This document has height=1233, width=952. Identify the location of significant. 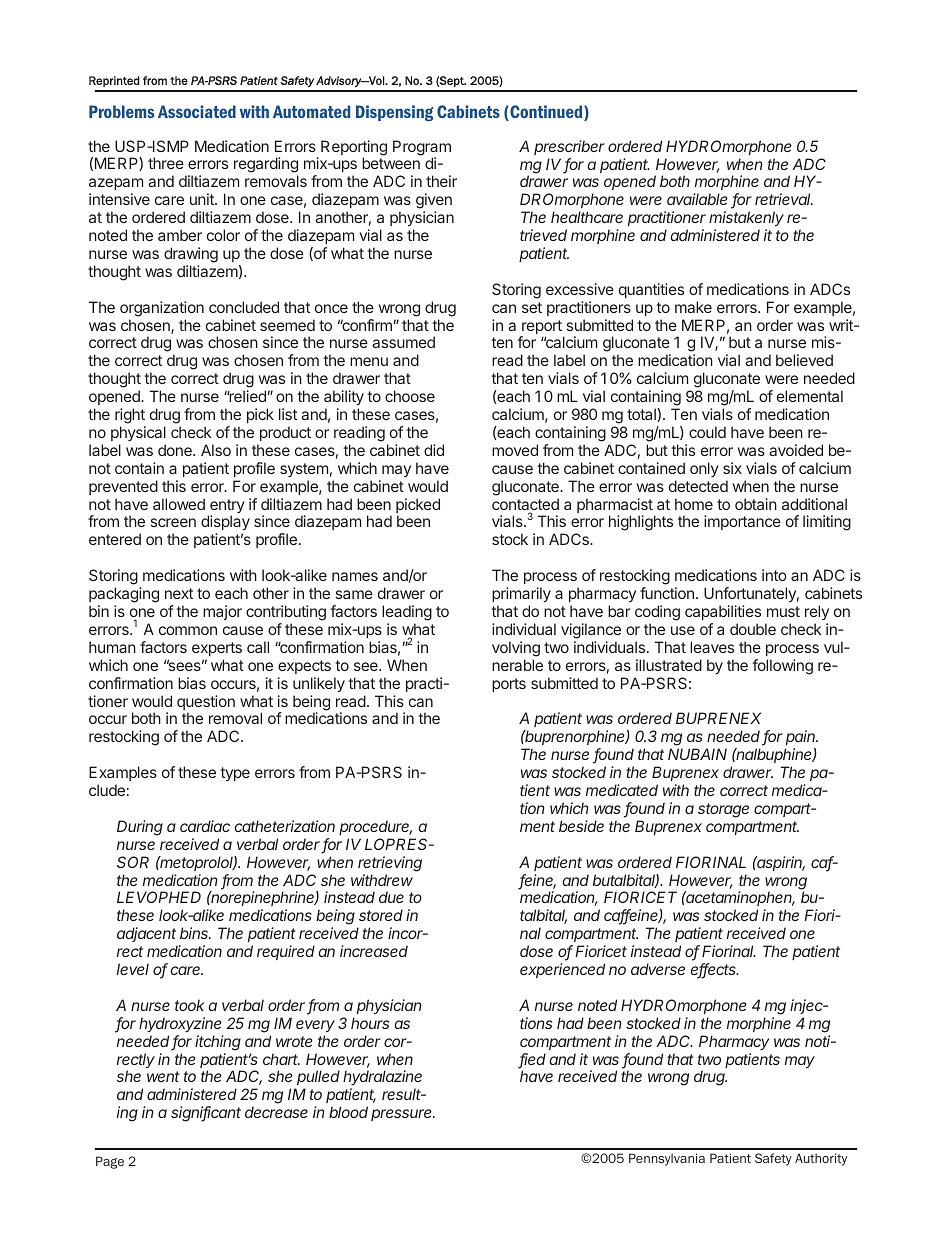
(206, 1114).
